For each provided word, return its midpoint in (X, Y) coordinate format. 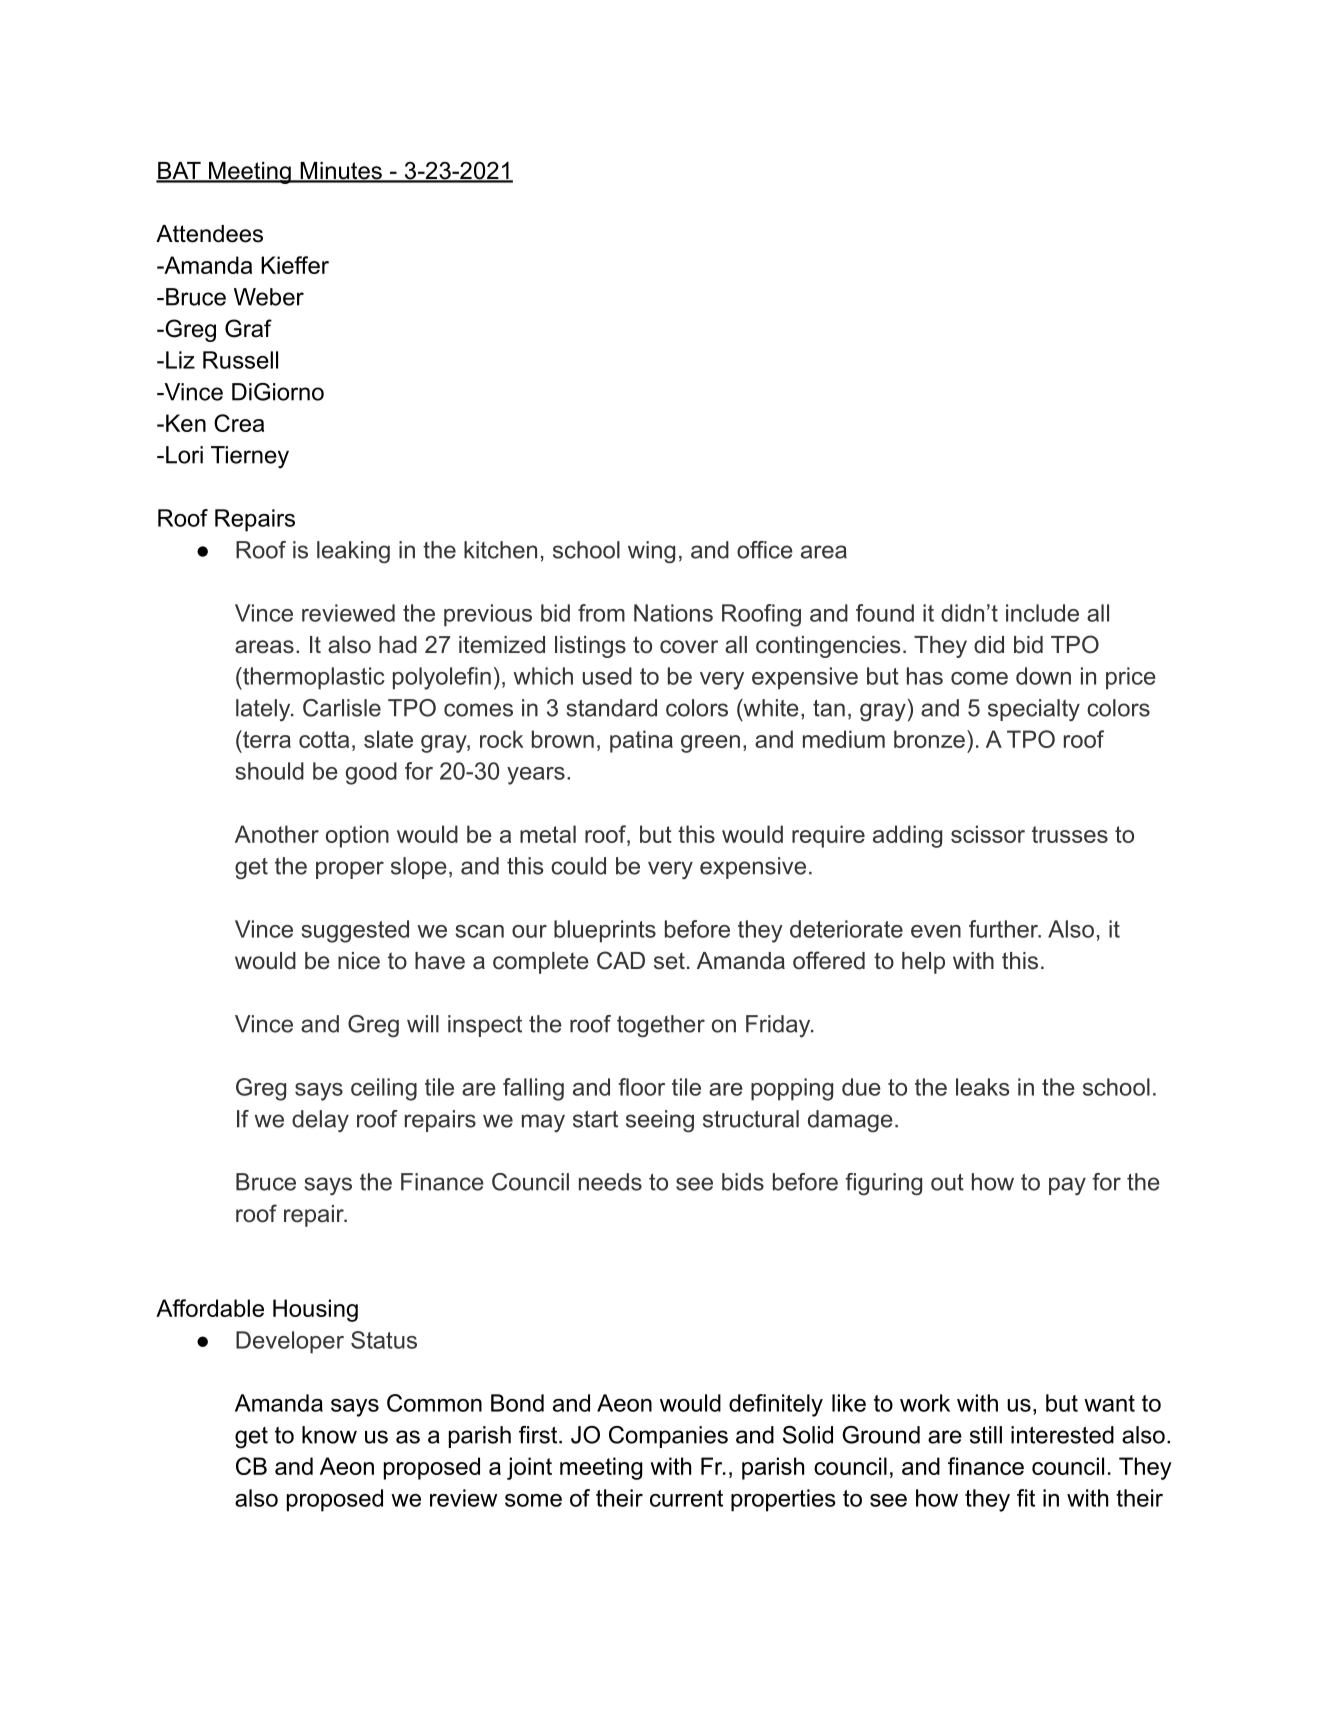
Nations (673, 613)
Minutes (341, 172)
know (329, 1435)
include (1042, 613)
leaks (982, 1087)
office (765, 550)
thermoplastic (313, 678)
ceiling (384, 1089)
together (661, 1026)
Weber (269, 297)
